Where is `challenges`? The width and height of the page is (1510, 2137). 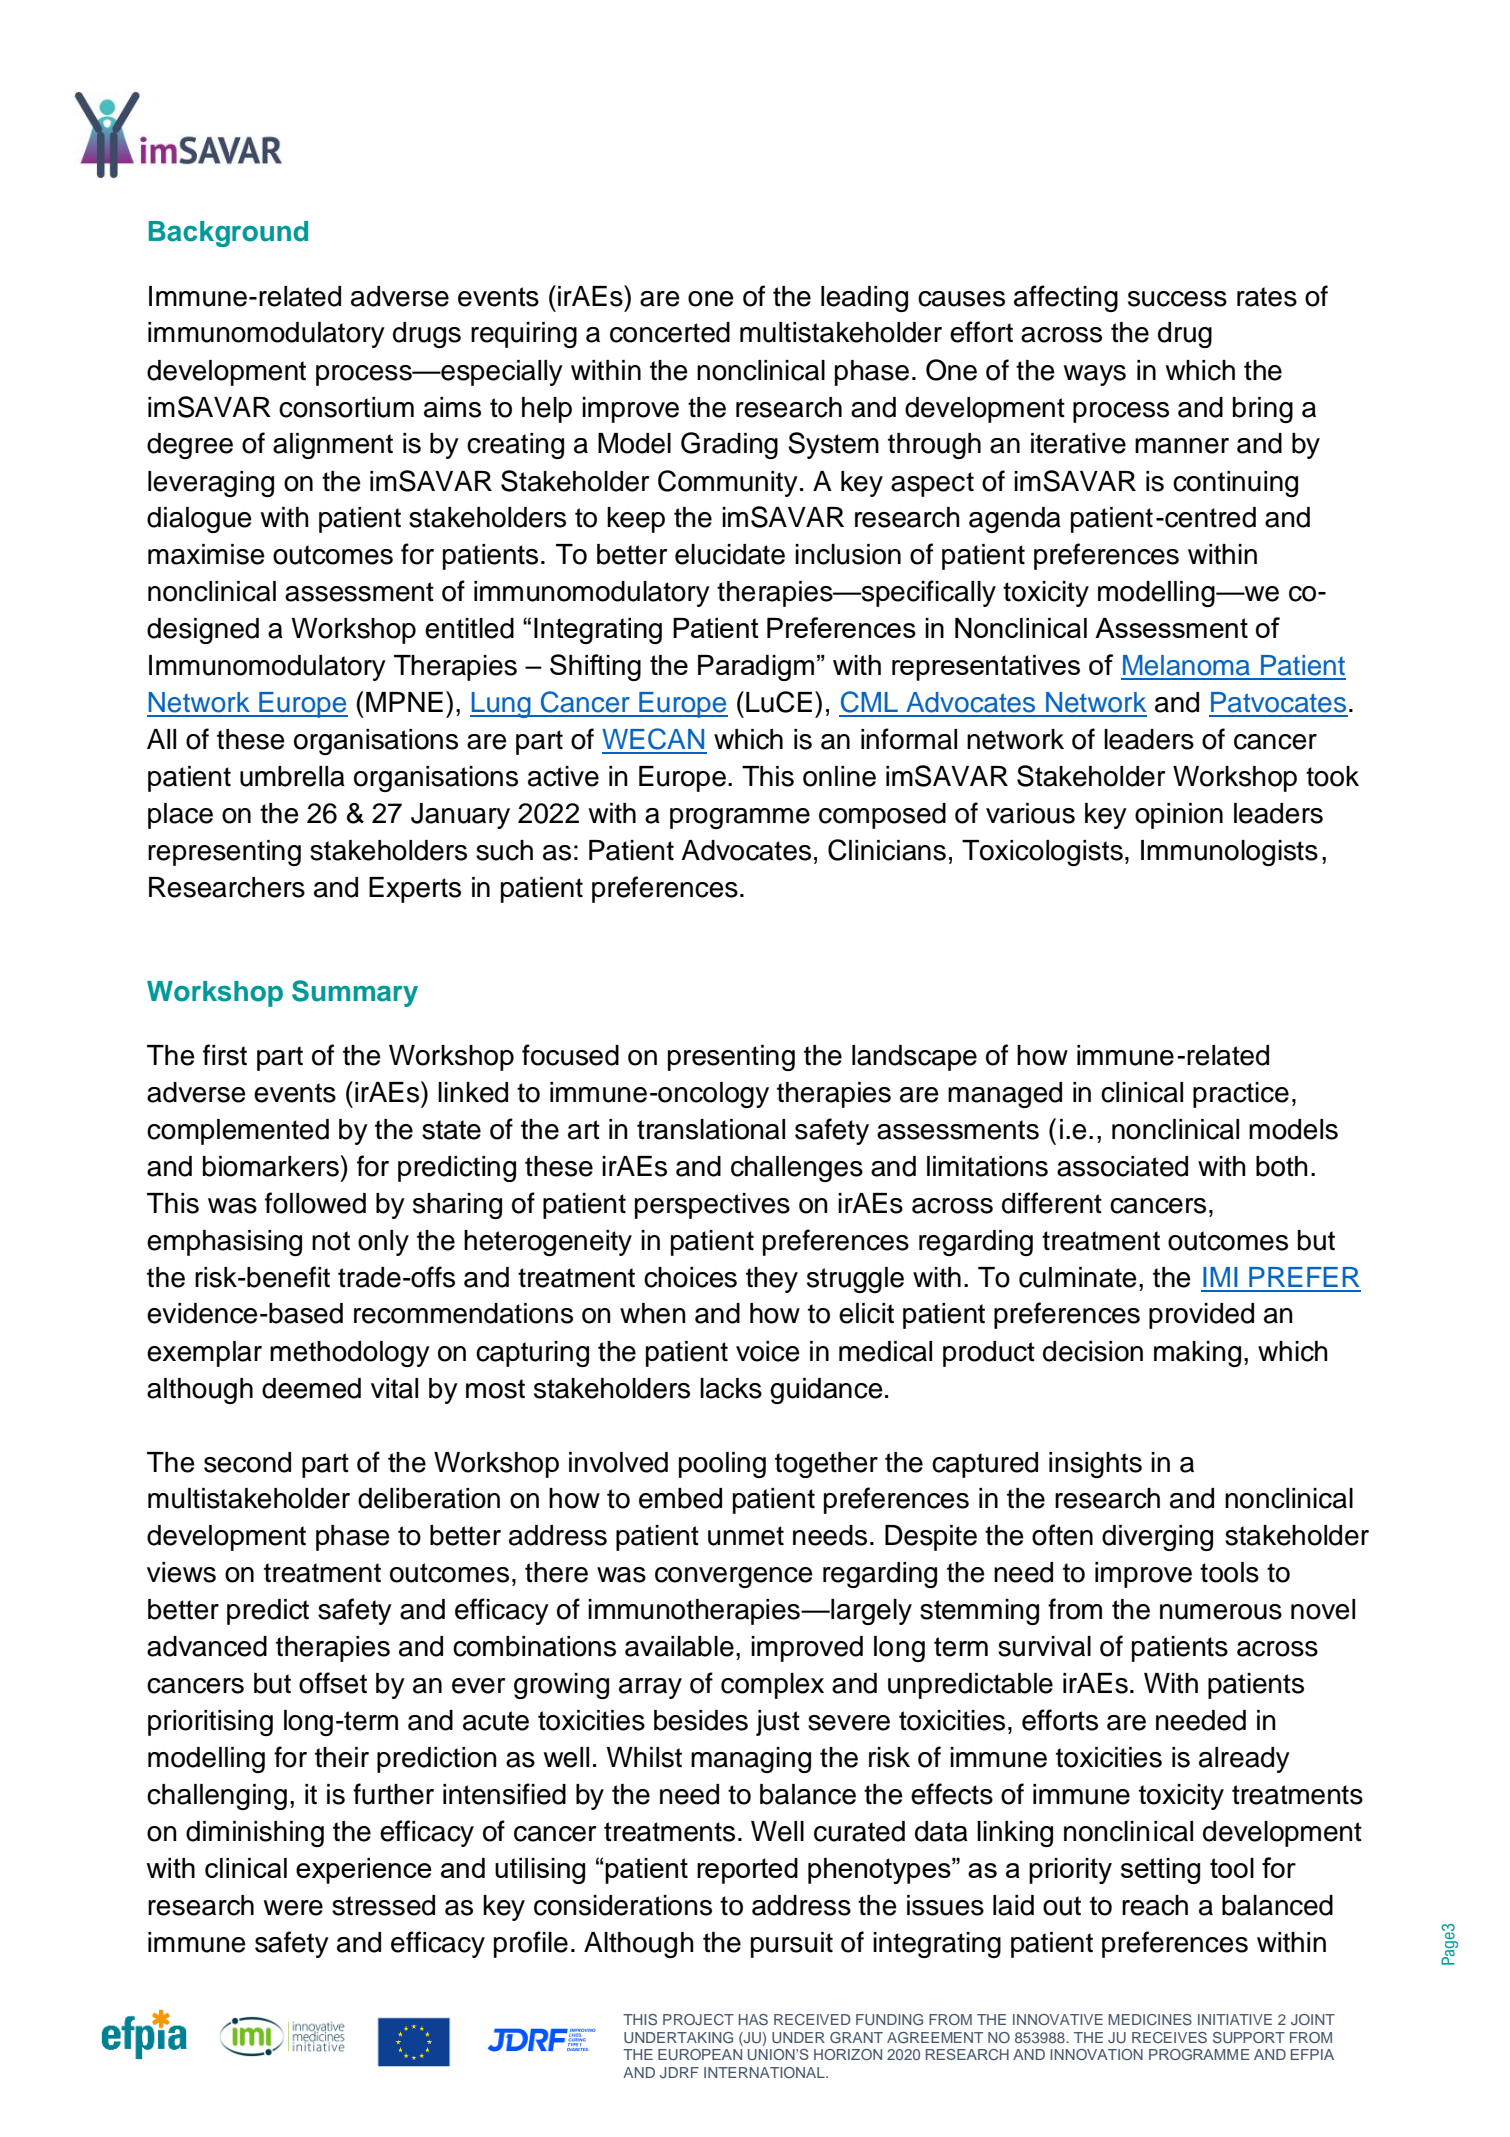
challenges is located at coordinates (797, 1169).
